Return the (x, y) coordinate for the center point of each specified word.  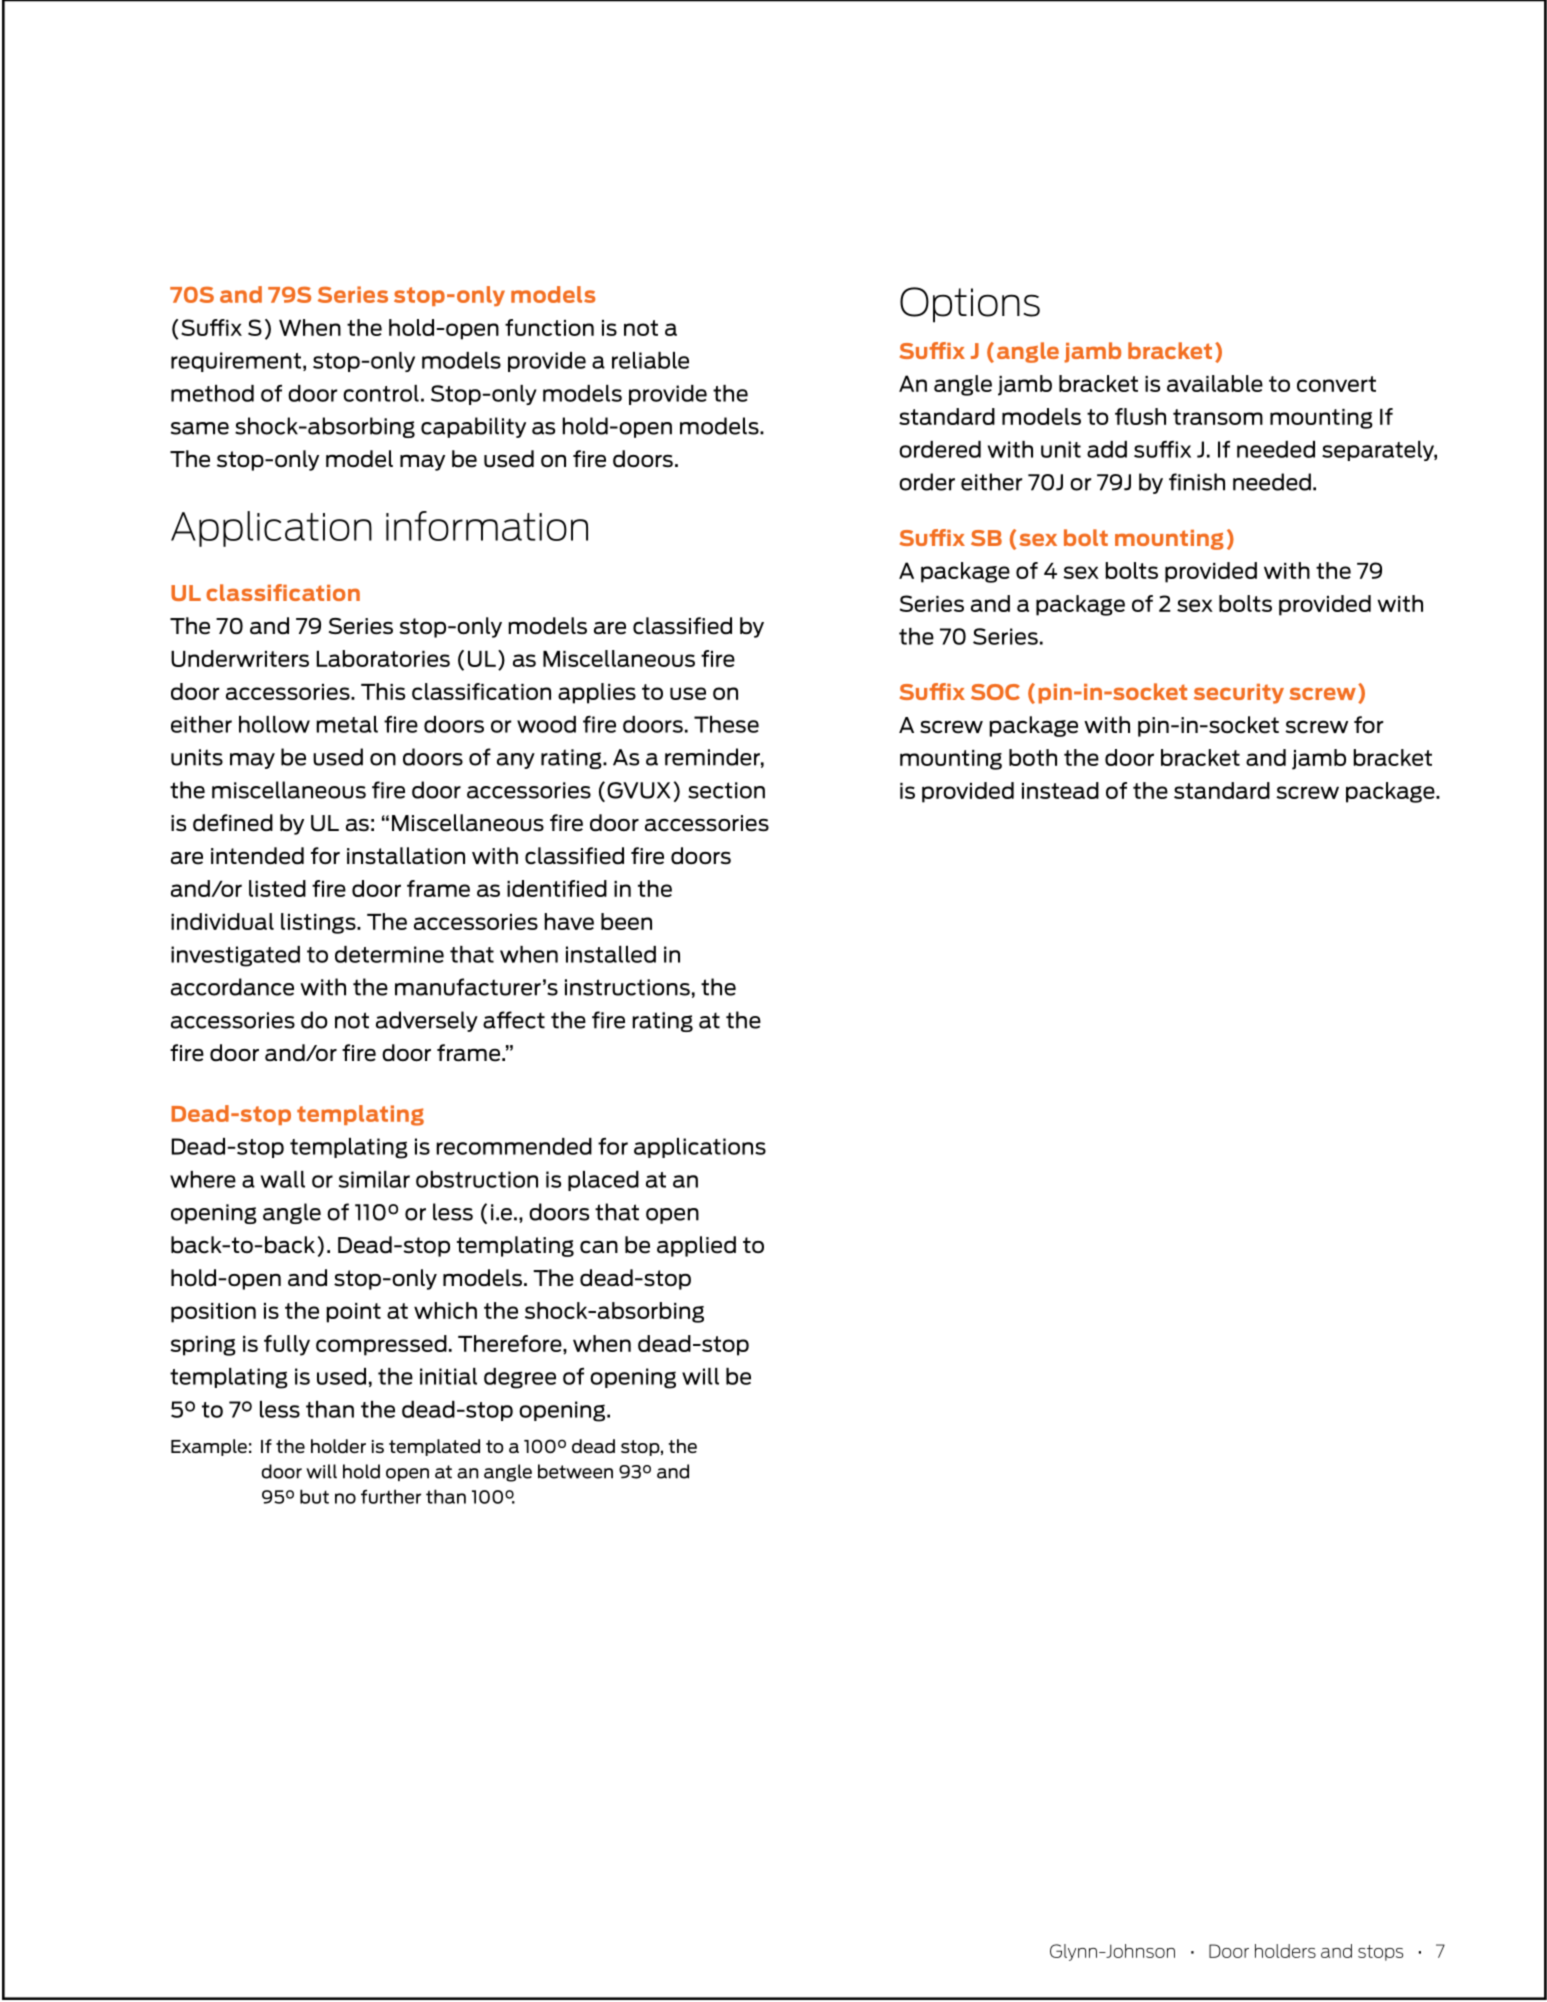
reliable (650, 360)
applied (696, 1246)
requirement (236, 362)
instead (1060, 790)
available (1215, 383)
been (626, 921)
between (575, 1471)
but (314, 1496)
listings (319, 923)
